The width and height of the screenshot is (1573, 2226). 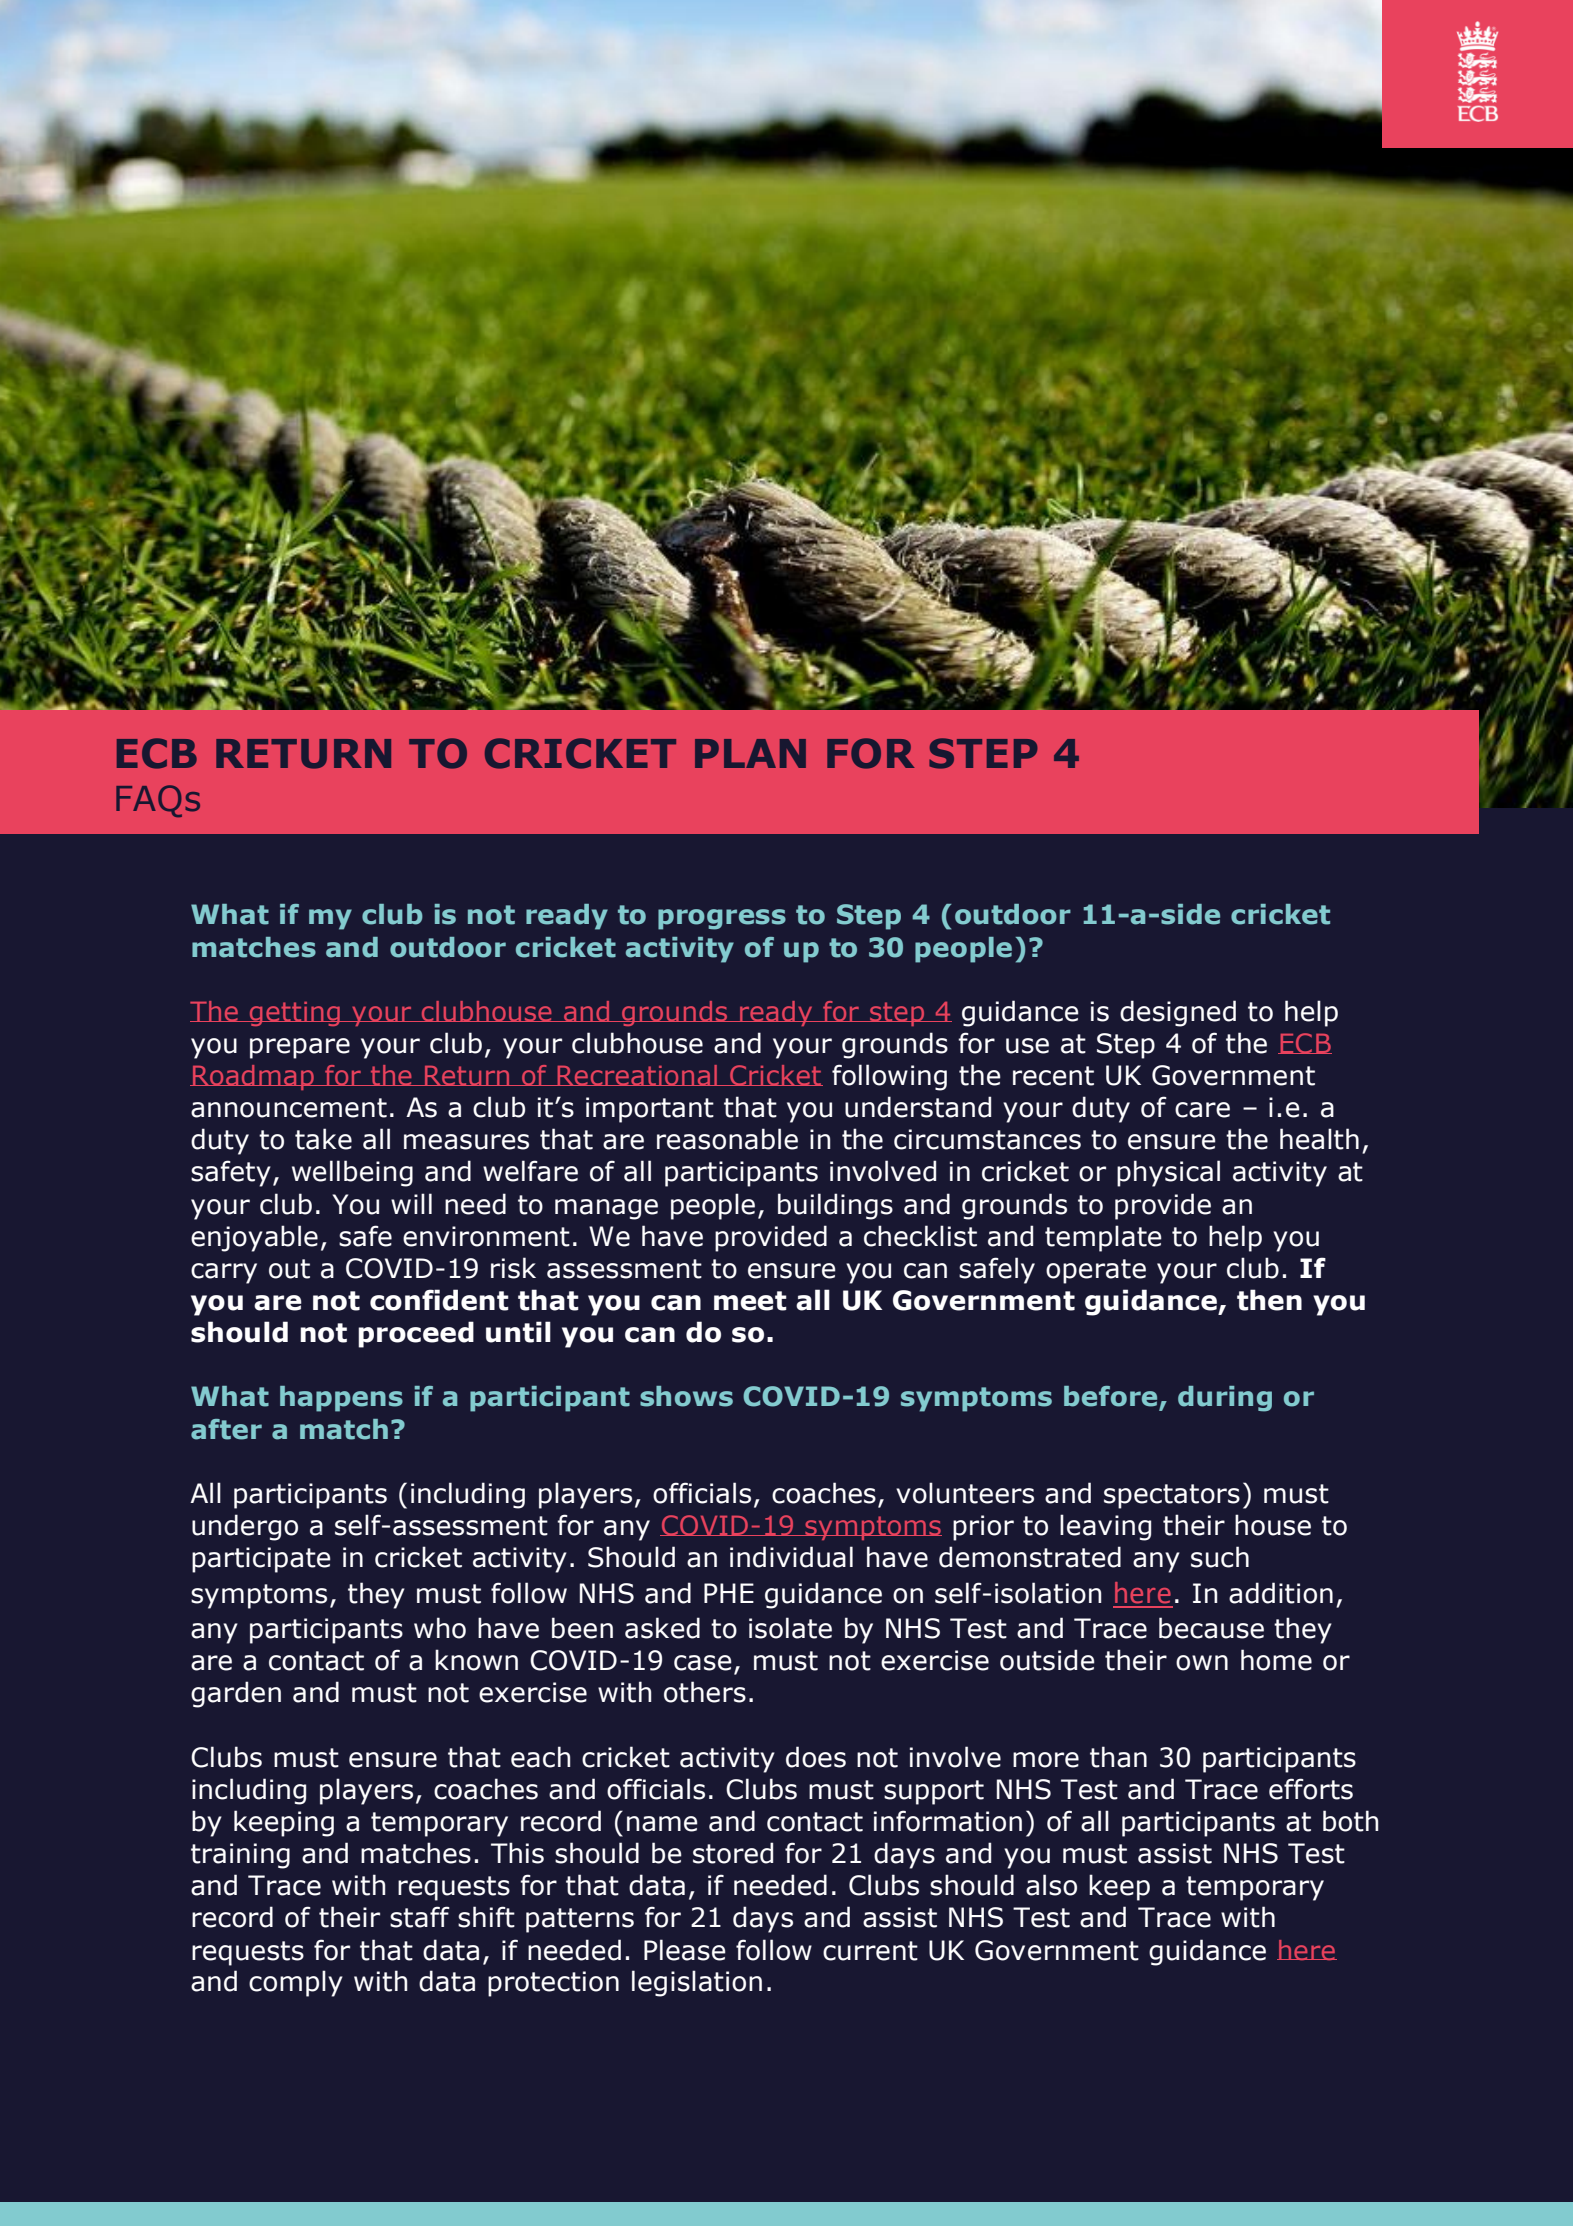 What do you see at coordinates (870, 1951) in the screenshot?
I see `current` at bounding box center [870, 1951].
